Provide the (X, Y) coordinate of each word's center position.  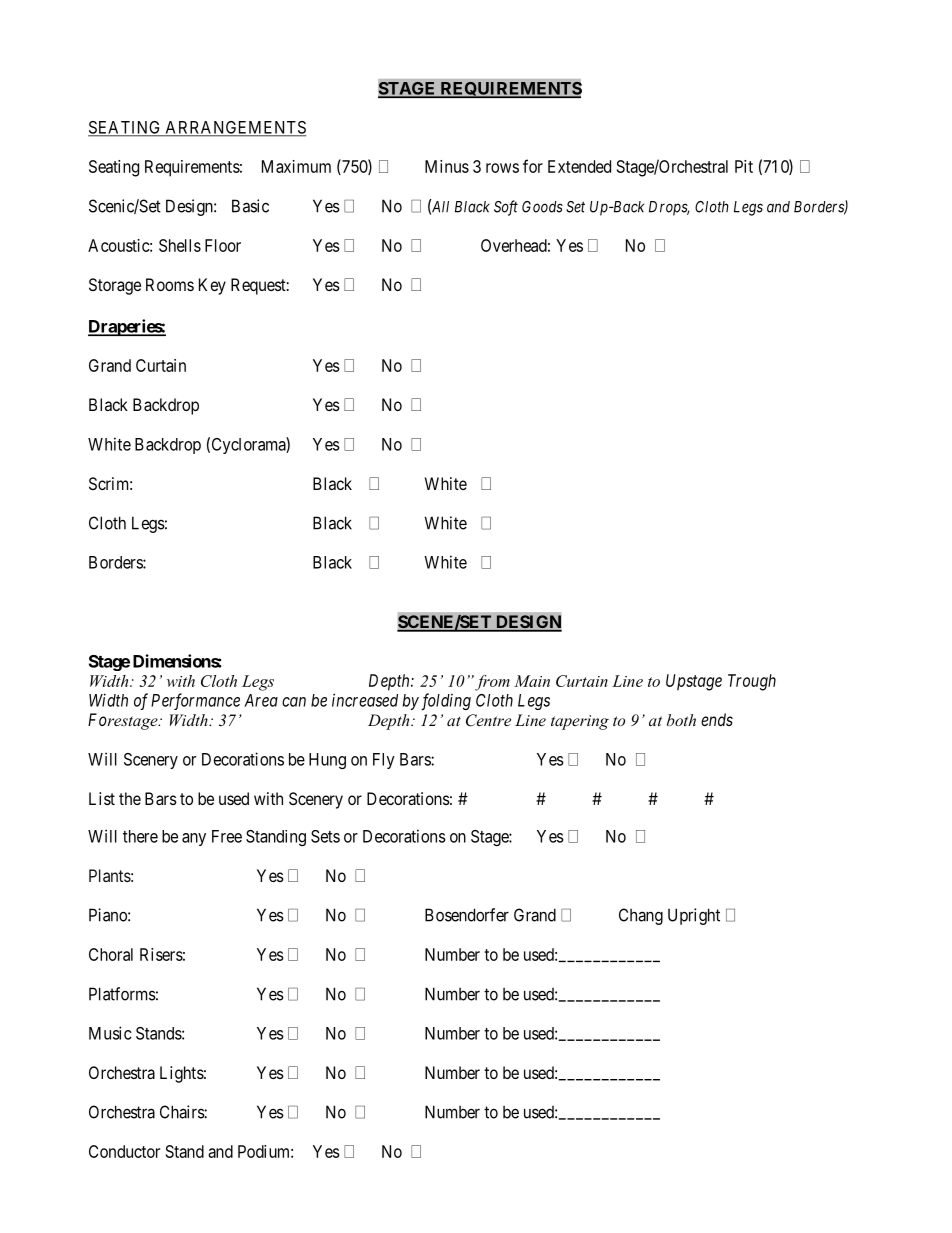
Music (110, 1033)
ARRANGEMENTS (234, 128)
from (492, 683)
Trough (752, 682)
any (194, 839)
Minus (447, 166)
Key (212, 286)
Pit (744, 166)
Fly (384, 761)
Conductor (124, 1151)
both (681, 720)
